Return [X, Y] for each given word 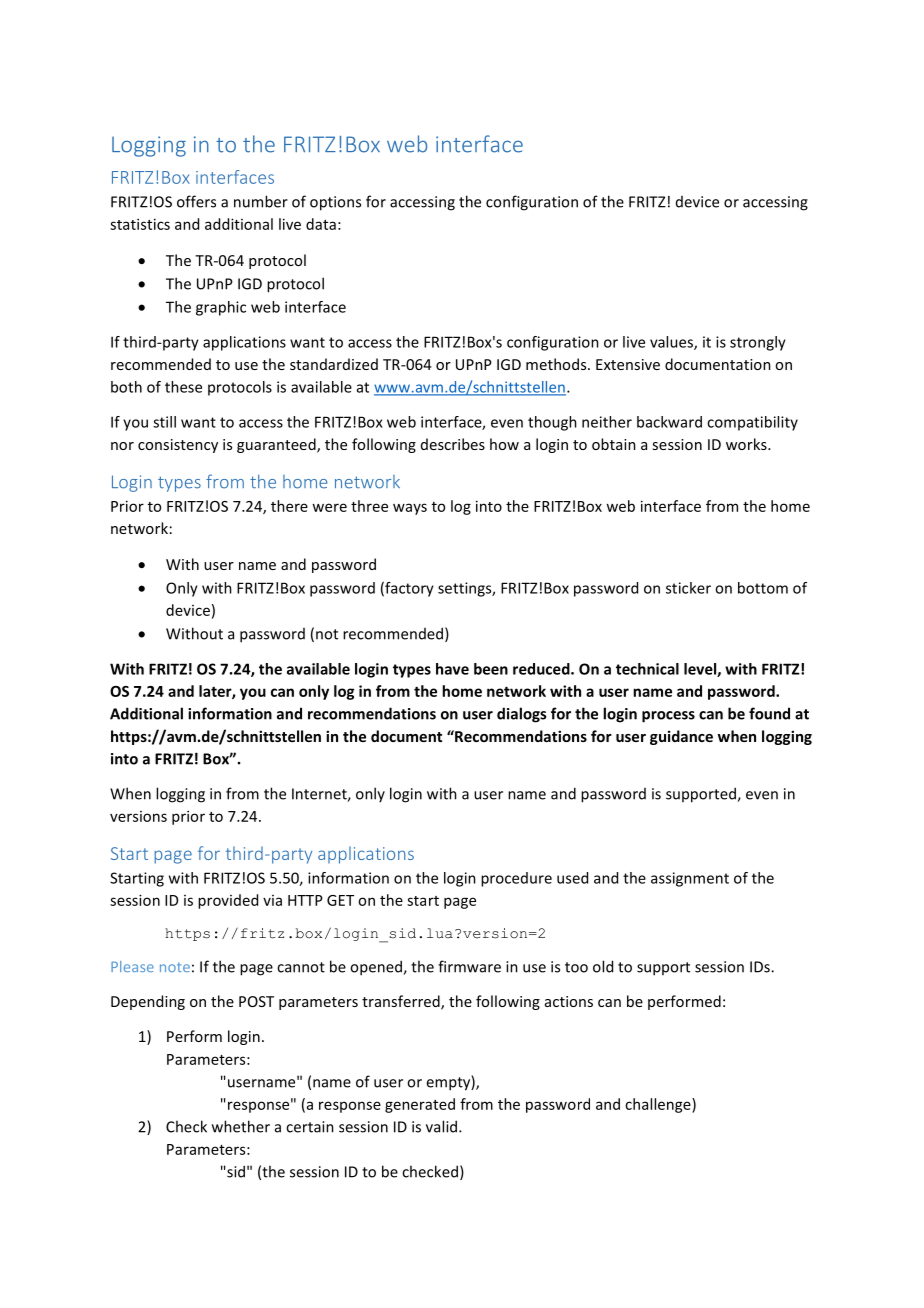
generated [420, 1105]
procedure [516, 879]
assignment [690, 879]
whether [241, 1126]
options [335, 203]
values [672, 343]
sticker [688, 588]
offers [196, 201]
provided [228, 901]
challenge [659, 1105]
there [289, 506]
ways [410, 509]
